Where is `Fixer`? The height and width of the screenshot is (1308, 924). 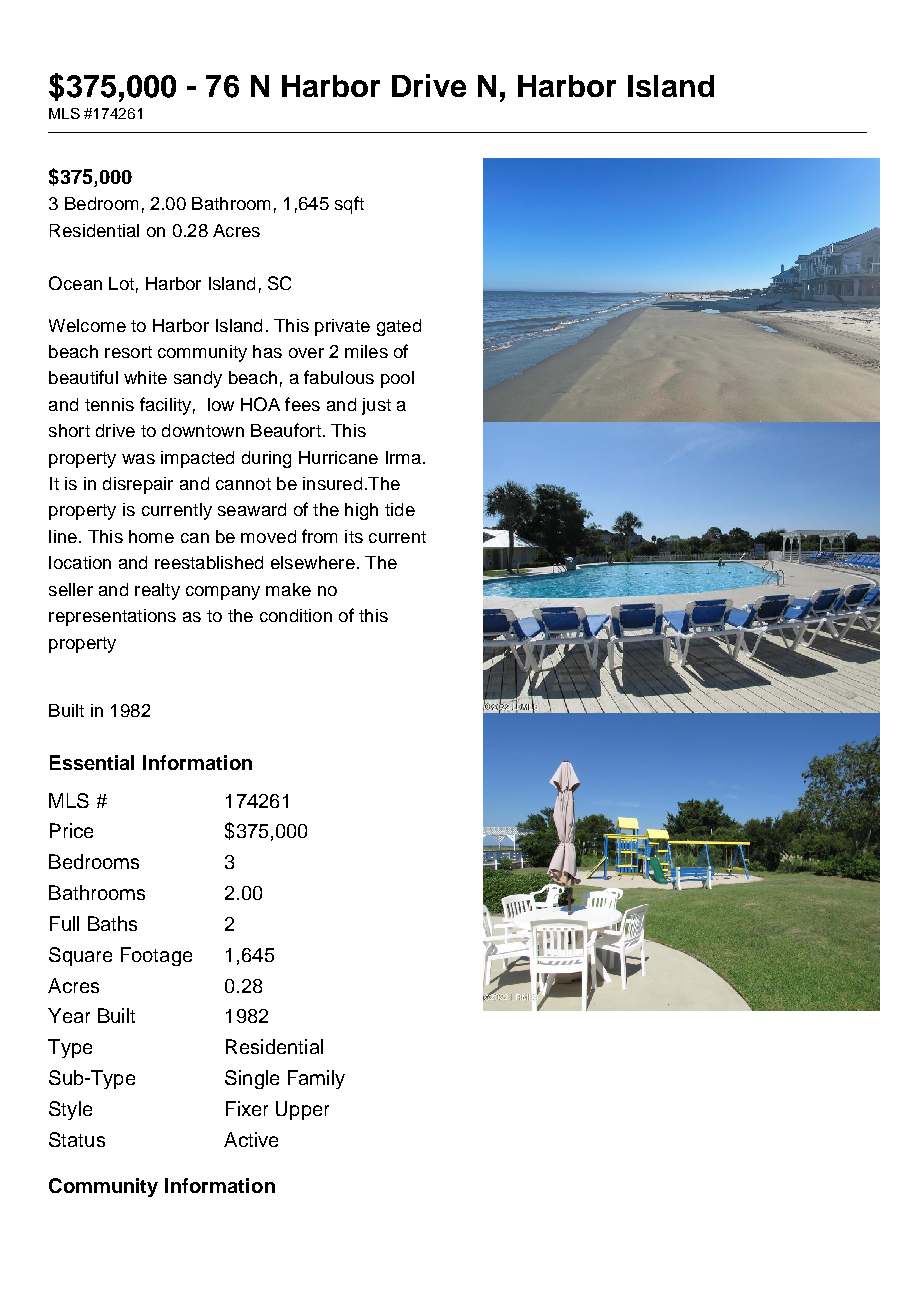
Fixer is located at coordinates (247, 1108).
